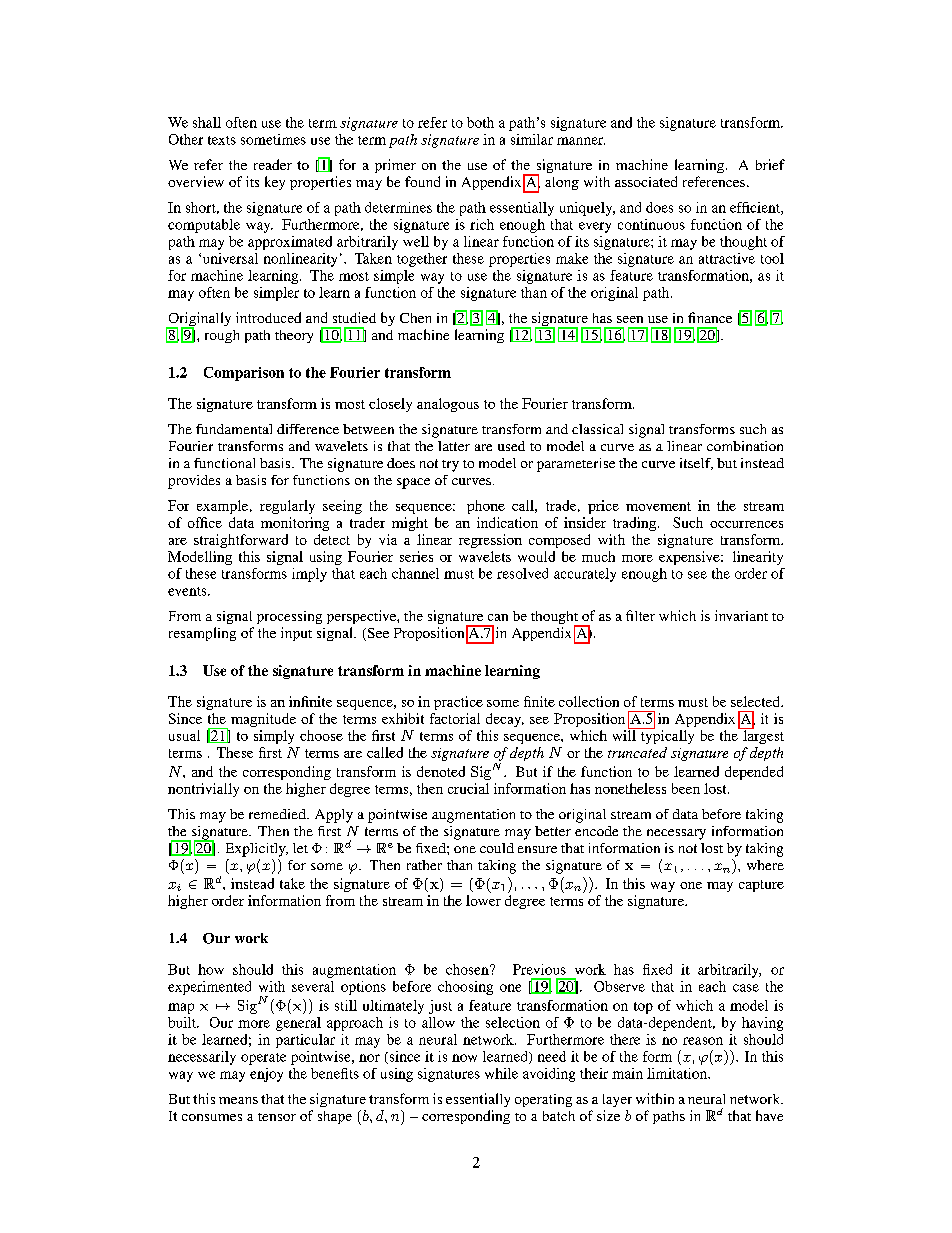 The height and width of the screenshot is (1233, 952). I want to click on rough, so click(222, 336).
